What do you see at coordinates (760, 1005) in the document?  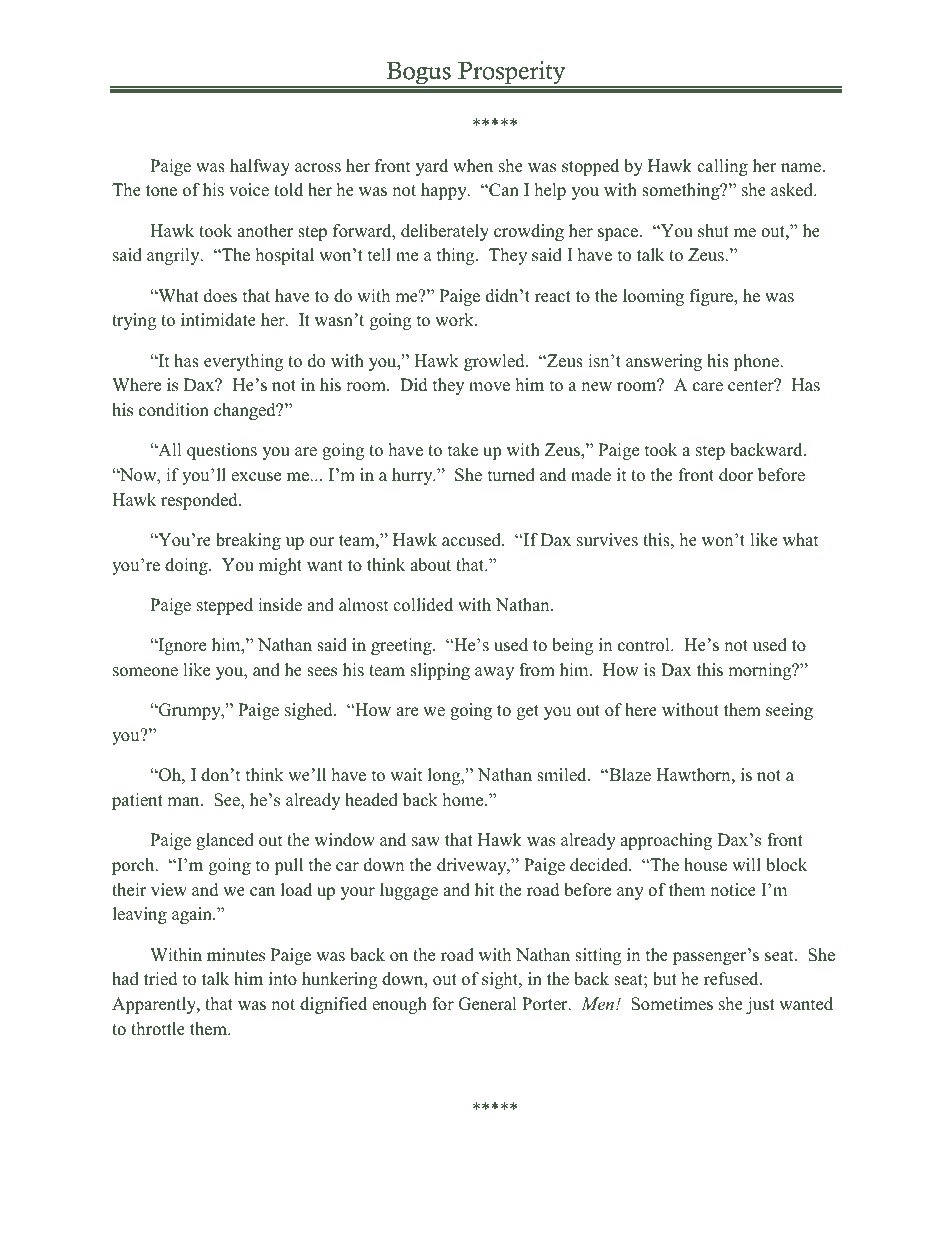 I see `just` at bounding box center [760, 1005].
